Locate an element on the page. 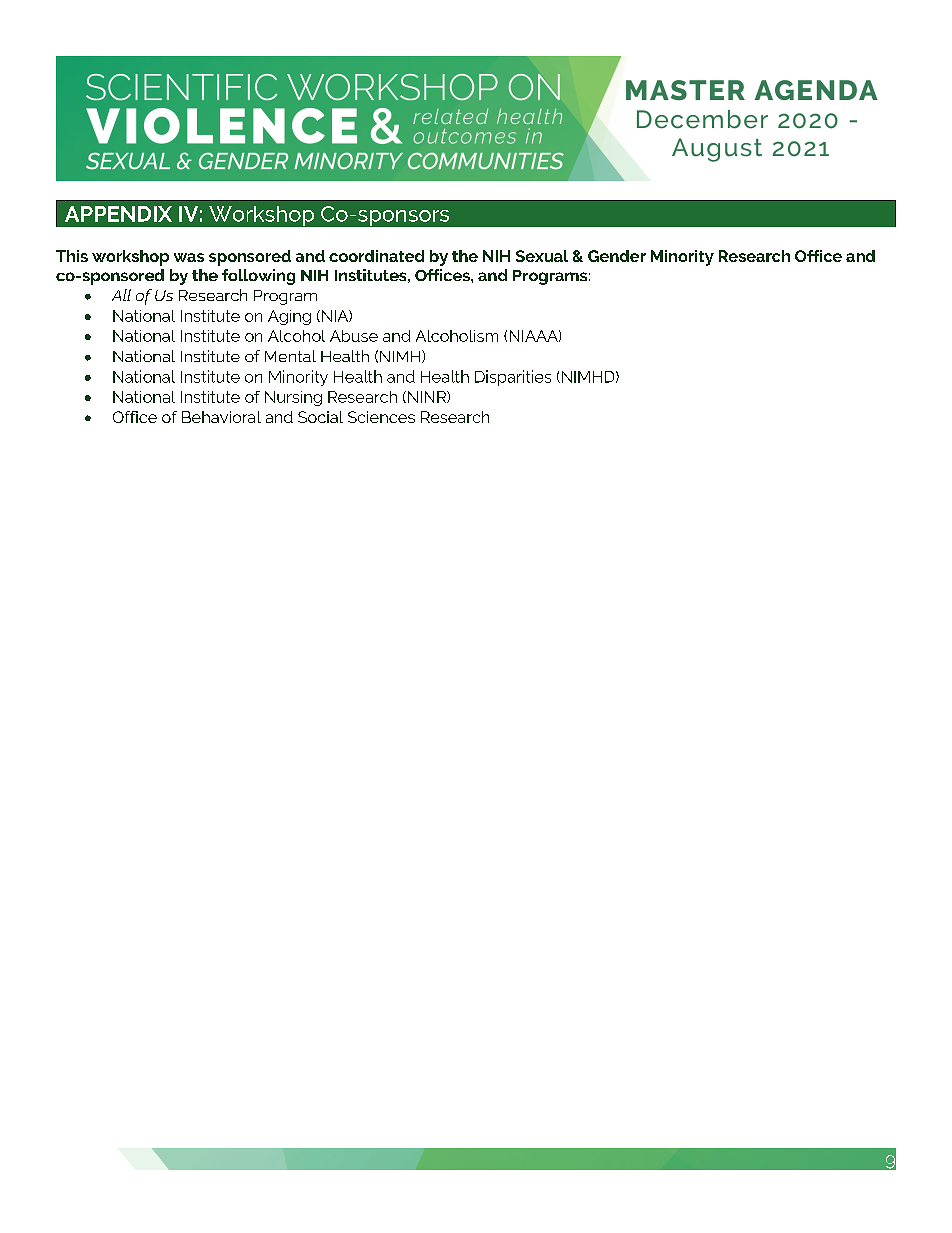  Sexual is located at coordinates (542, 256).
